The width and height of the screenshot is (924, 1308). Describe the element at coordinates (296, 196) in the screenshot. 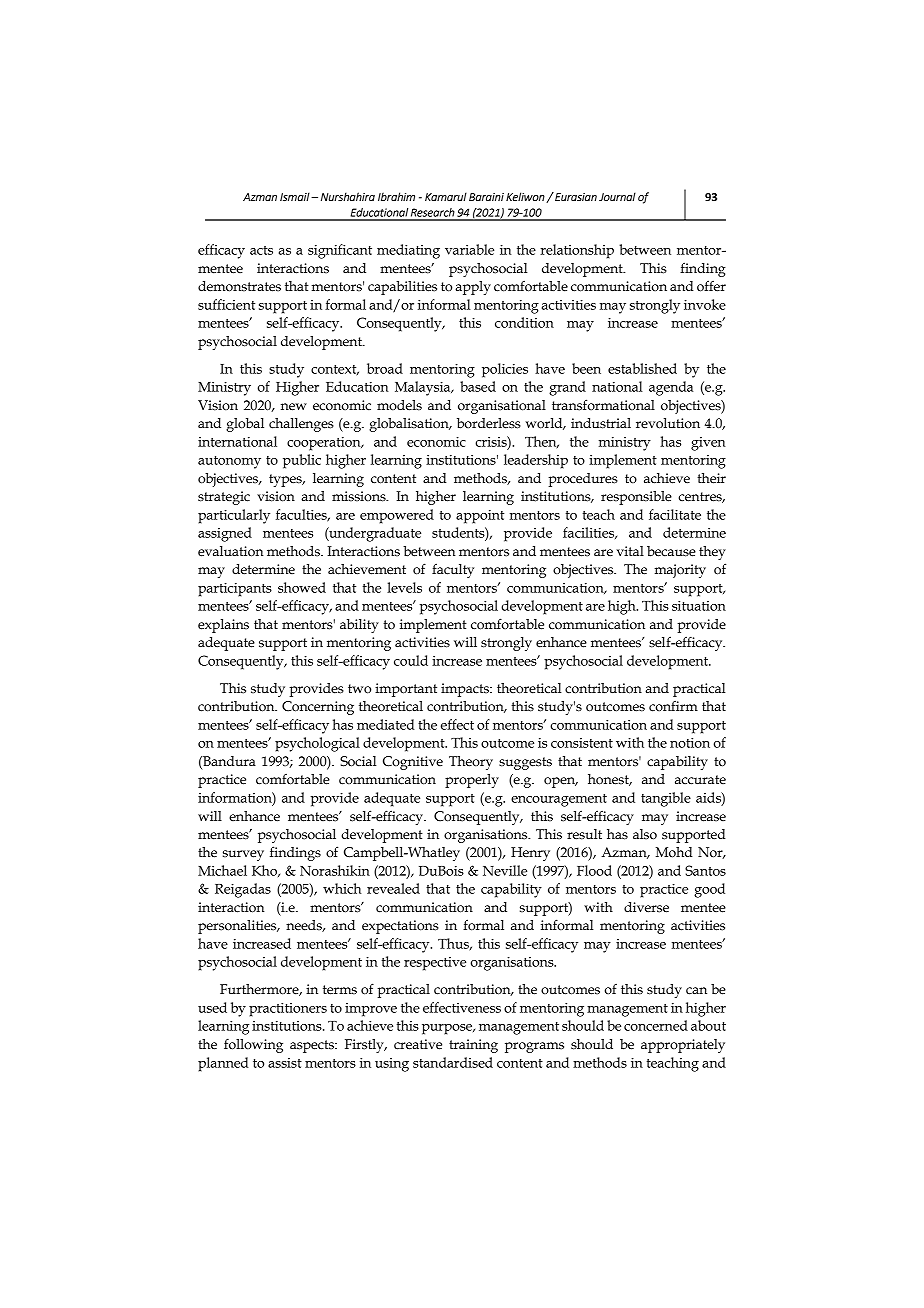

I see `Ismail` at that location.
